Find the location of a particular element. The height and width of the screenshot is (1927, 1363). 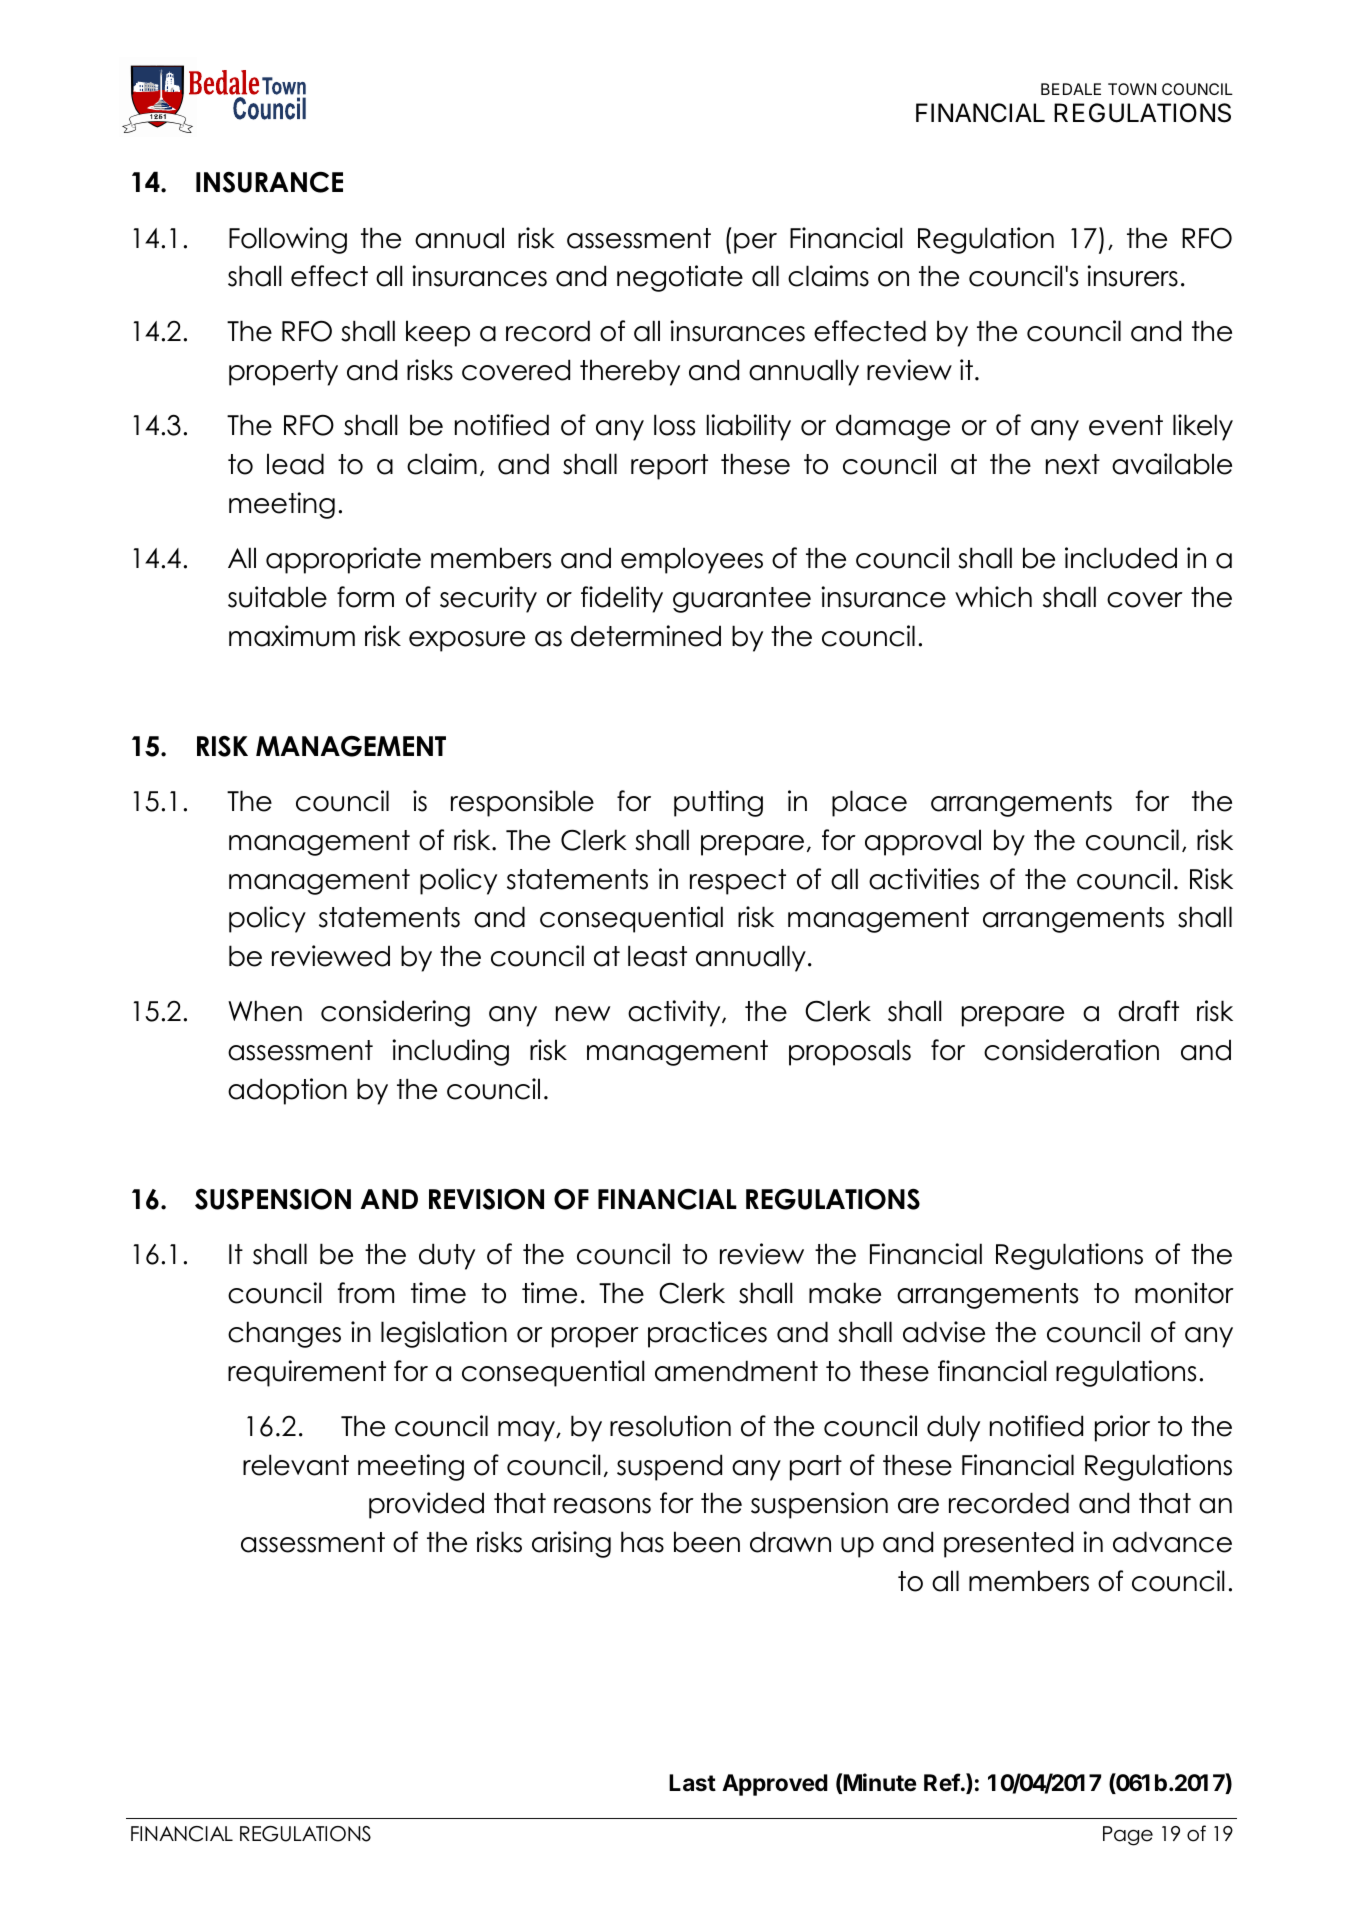

draft is located at coordinates (1148, 1011).
